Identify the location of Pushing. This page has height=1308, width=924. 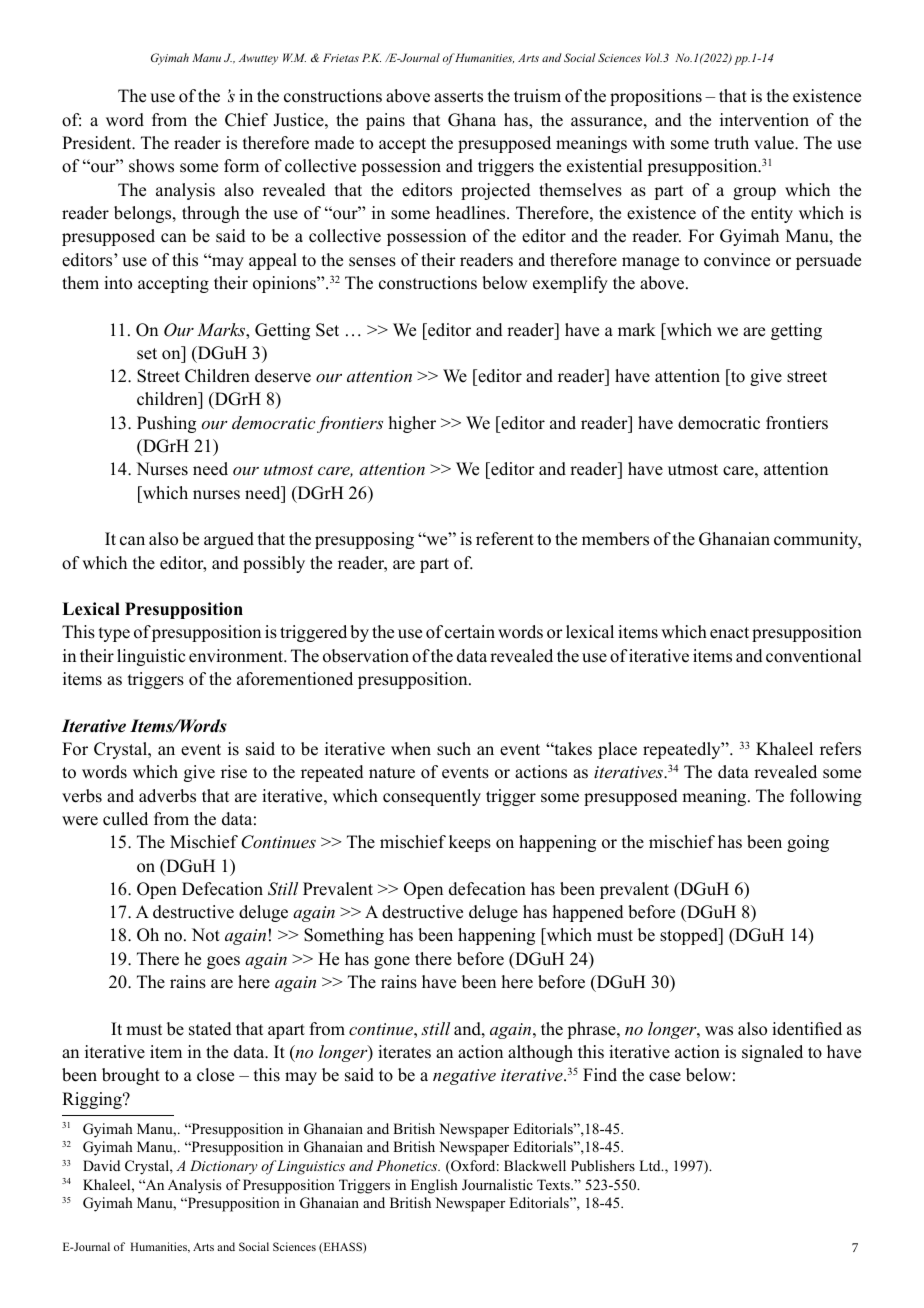
(166, 424).
